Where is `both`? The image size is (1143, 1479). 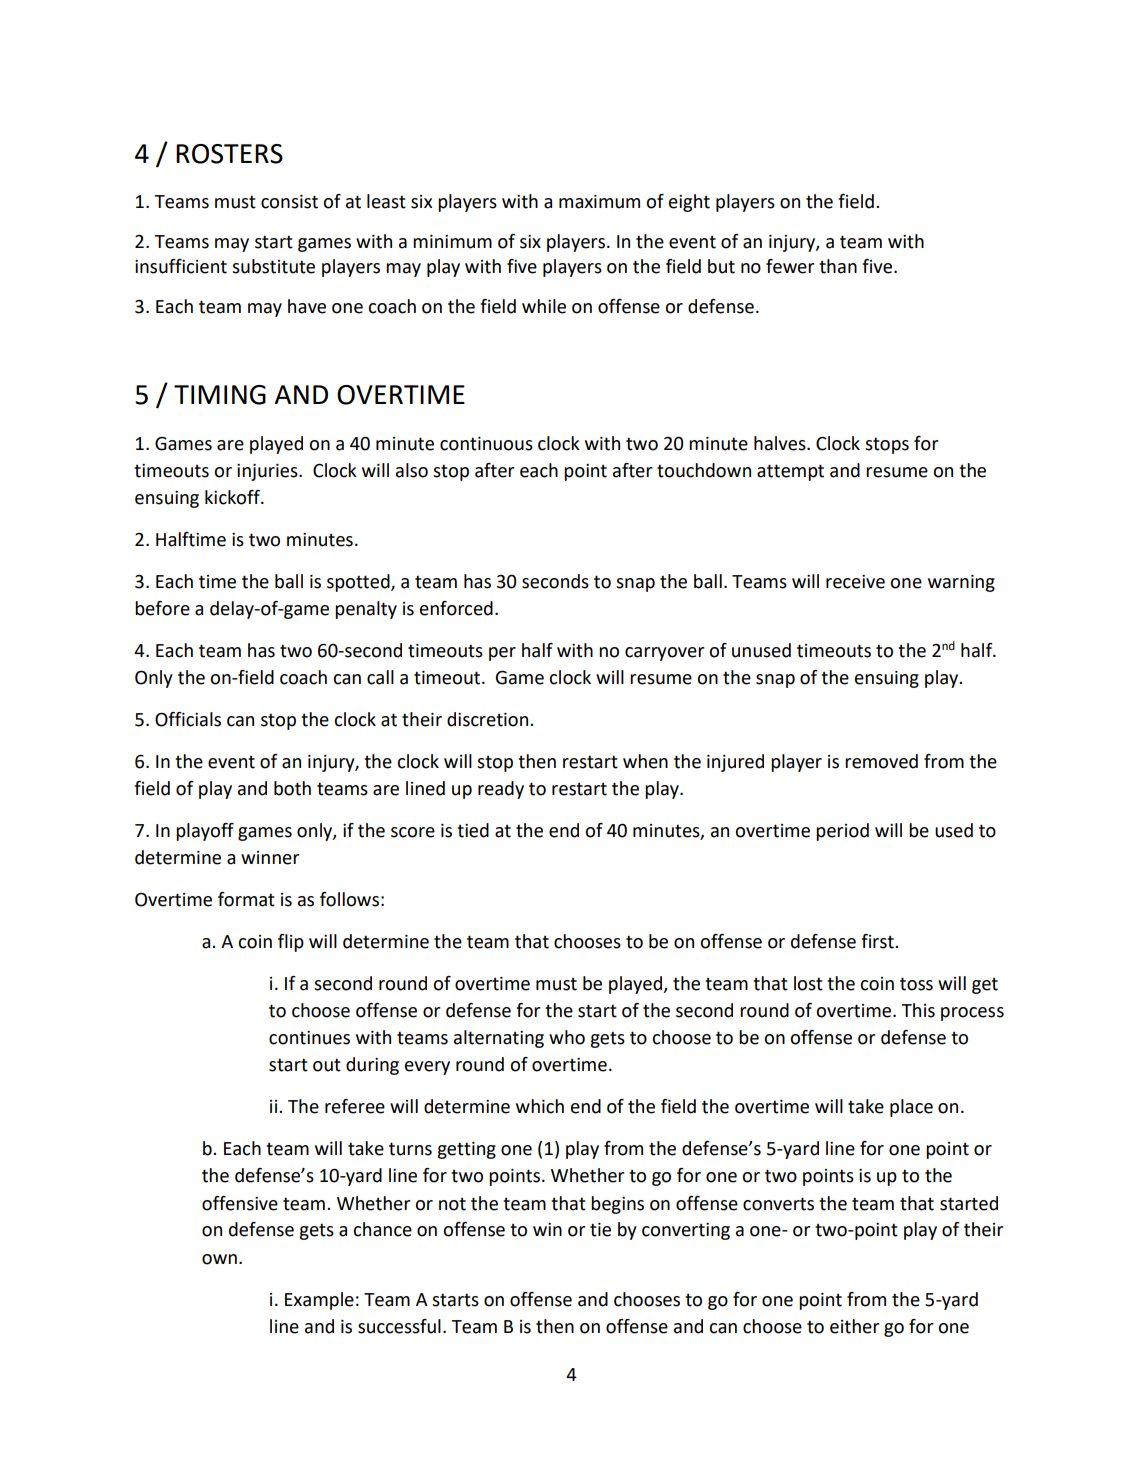 both is located at coordinates (292, 788).
